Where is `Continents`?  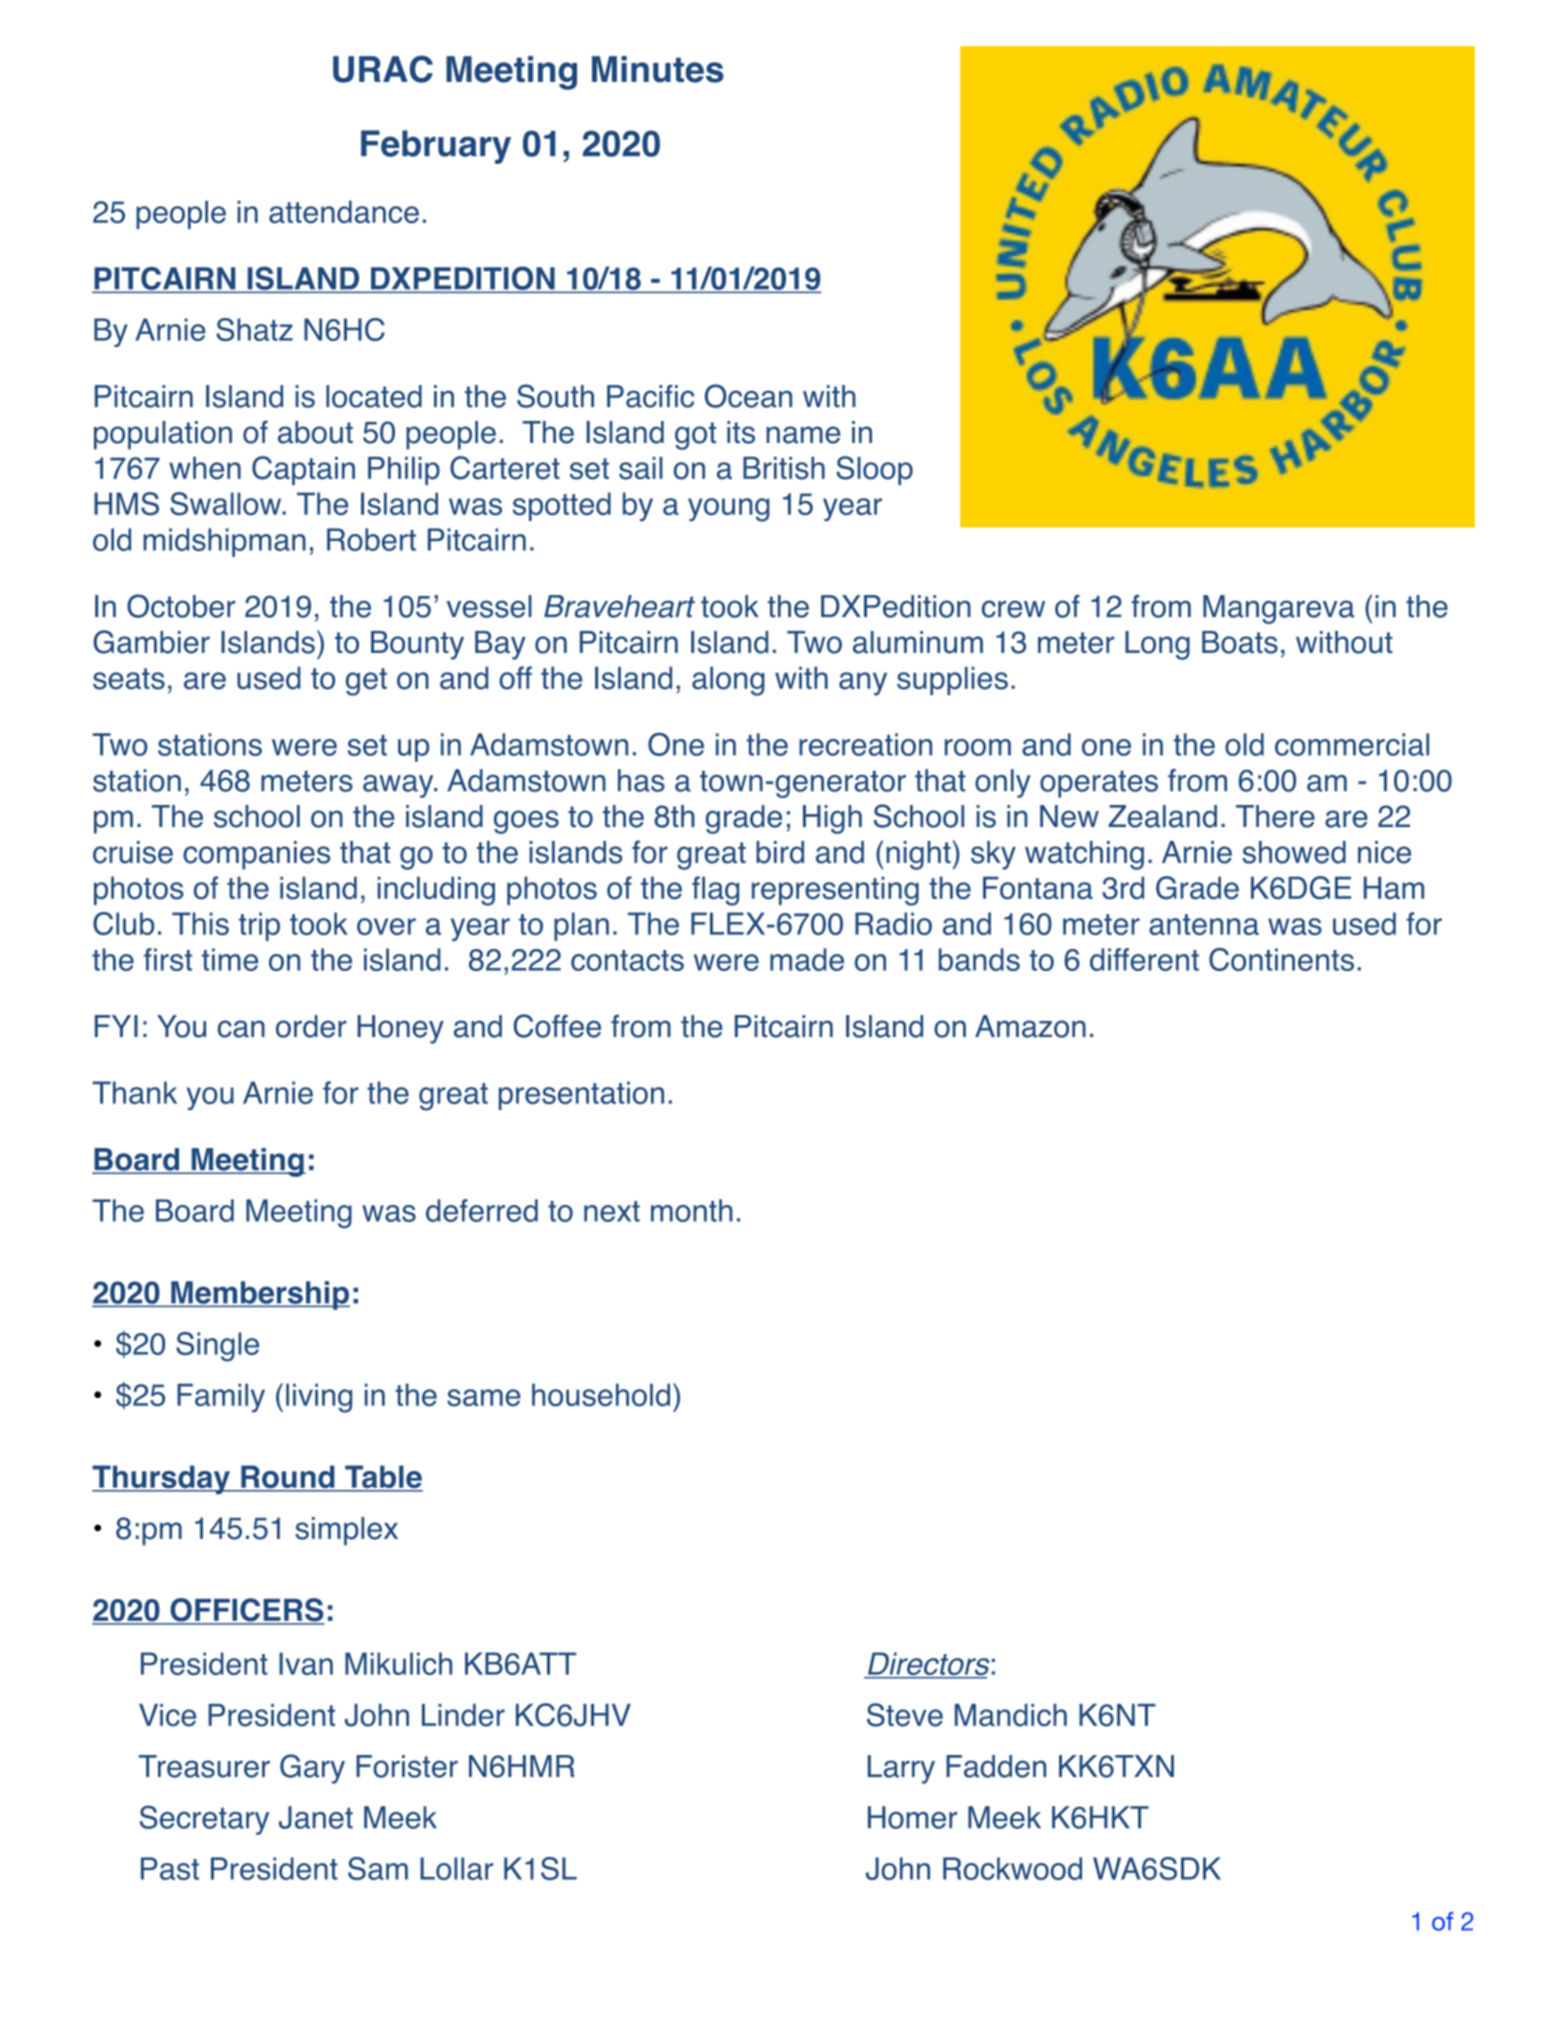 Continents is located at coordinates (1281, 959).
